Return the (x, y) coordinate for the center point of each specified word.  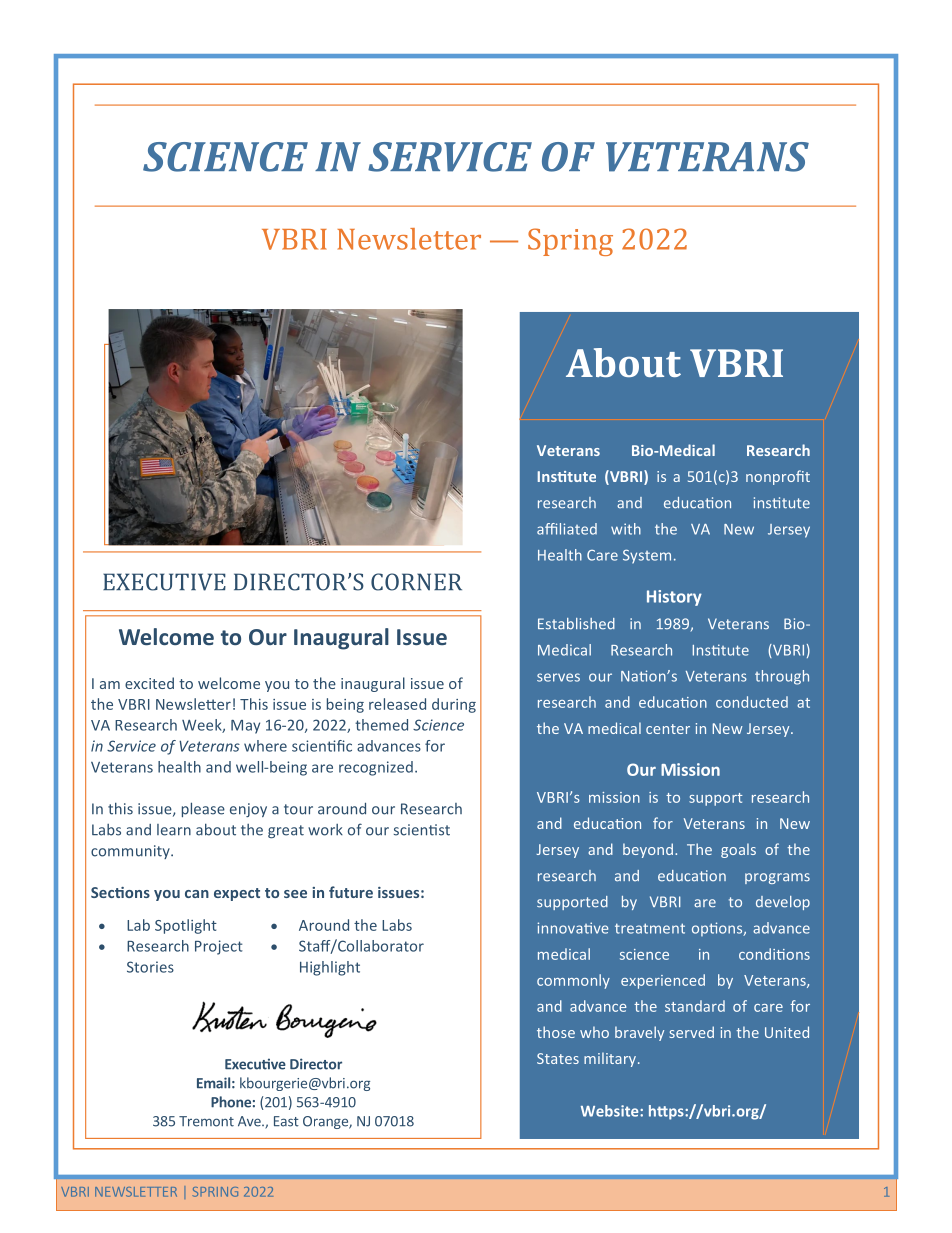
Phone (231, 1102)
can (197, 894)
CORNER (416, 582)
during (454, 705)
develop (783, 903)
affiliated (567, 529)
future (351, 892)
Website (611, 1111)
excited (149, 683)
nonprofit (778, 477)
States (558, 1058)
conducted (752, 702)
